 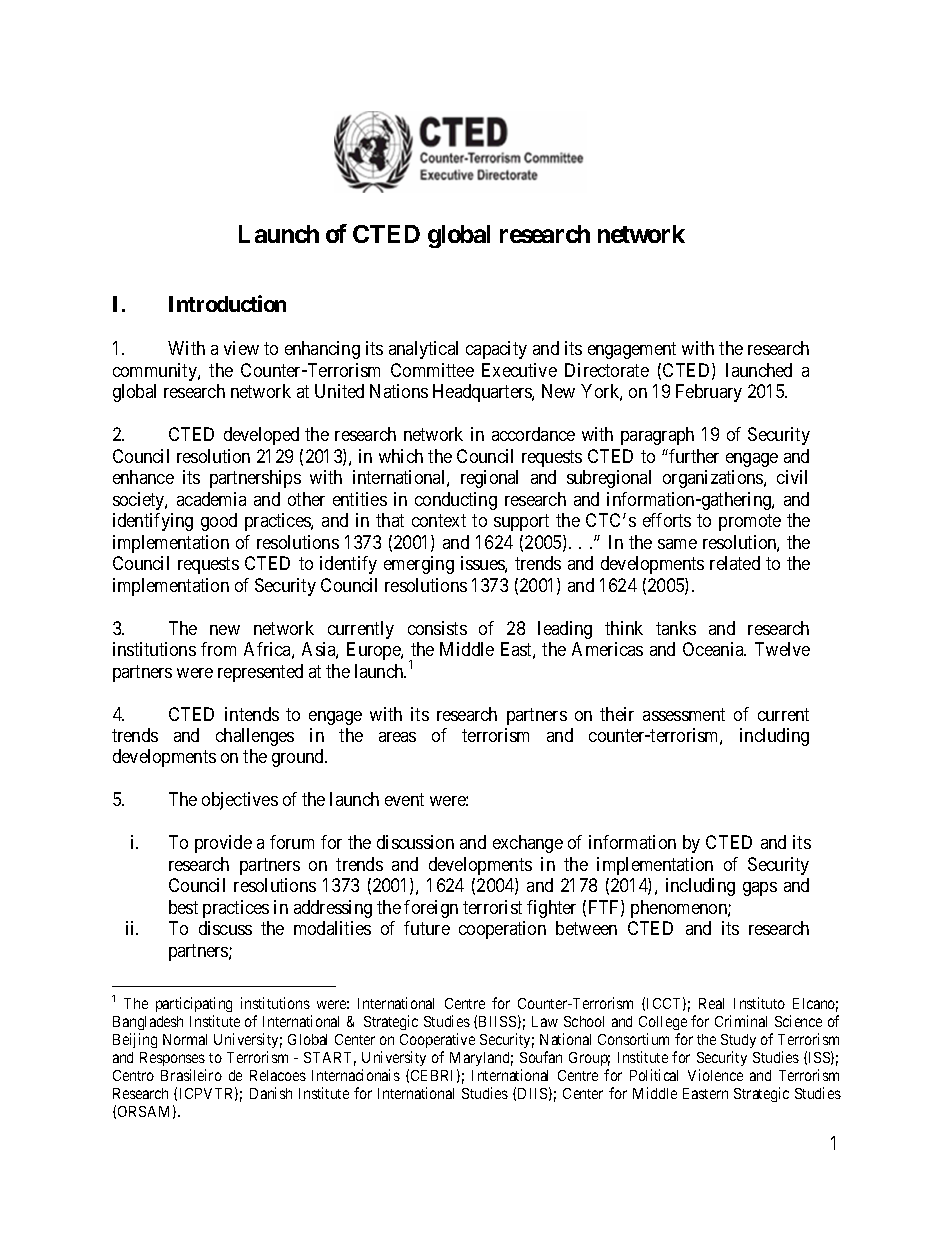 I want to click on good, so click(x=219, y=522).
